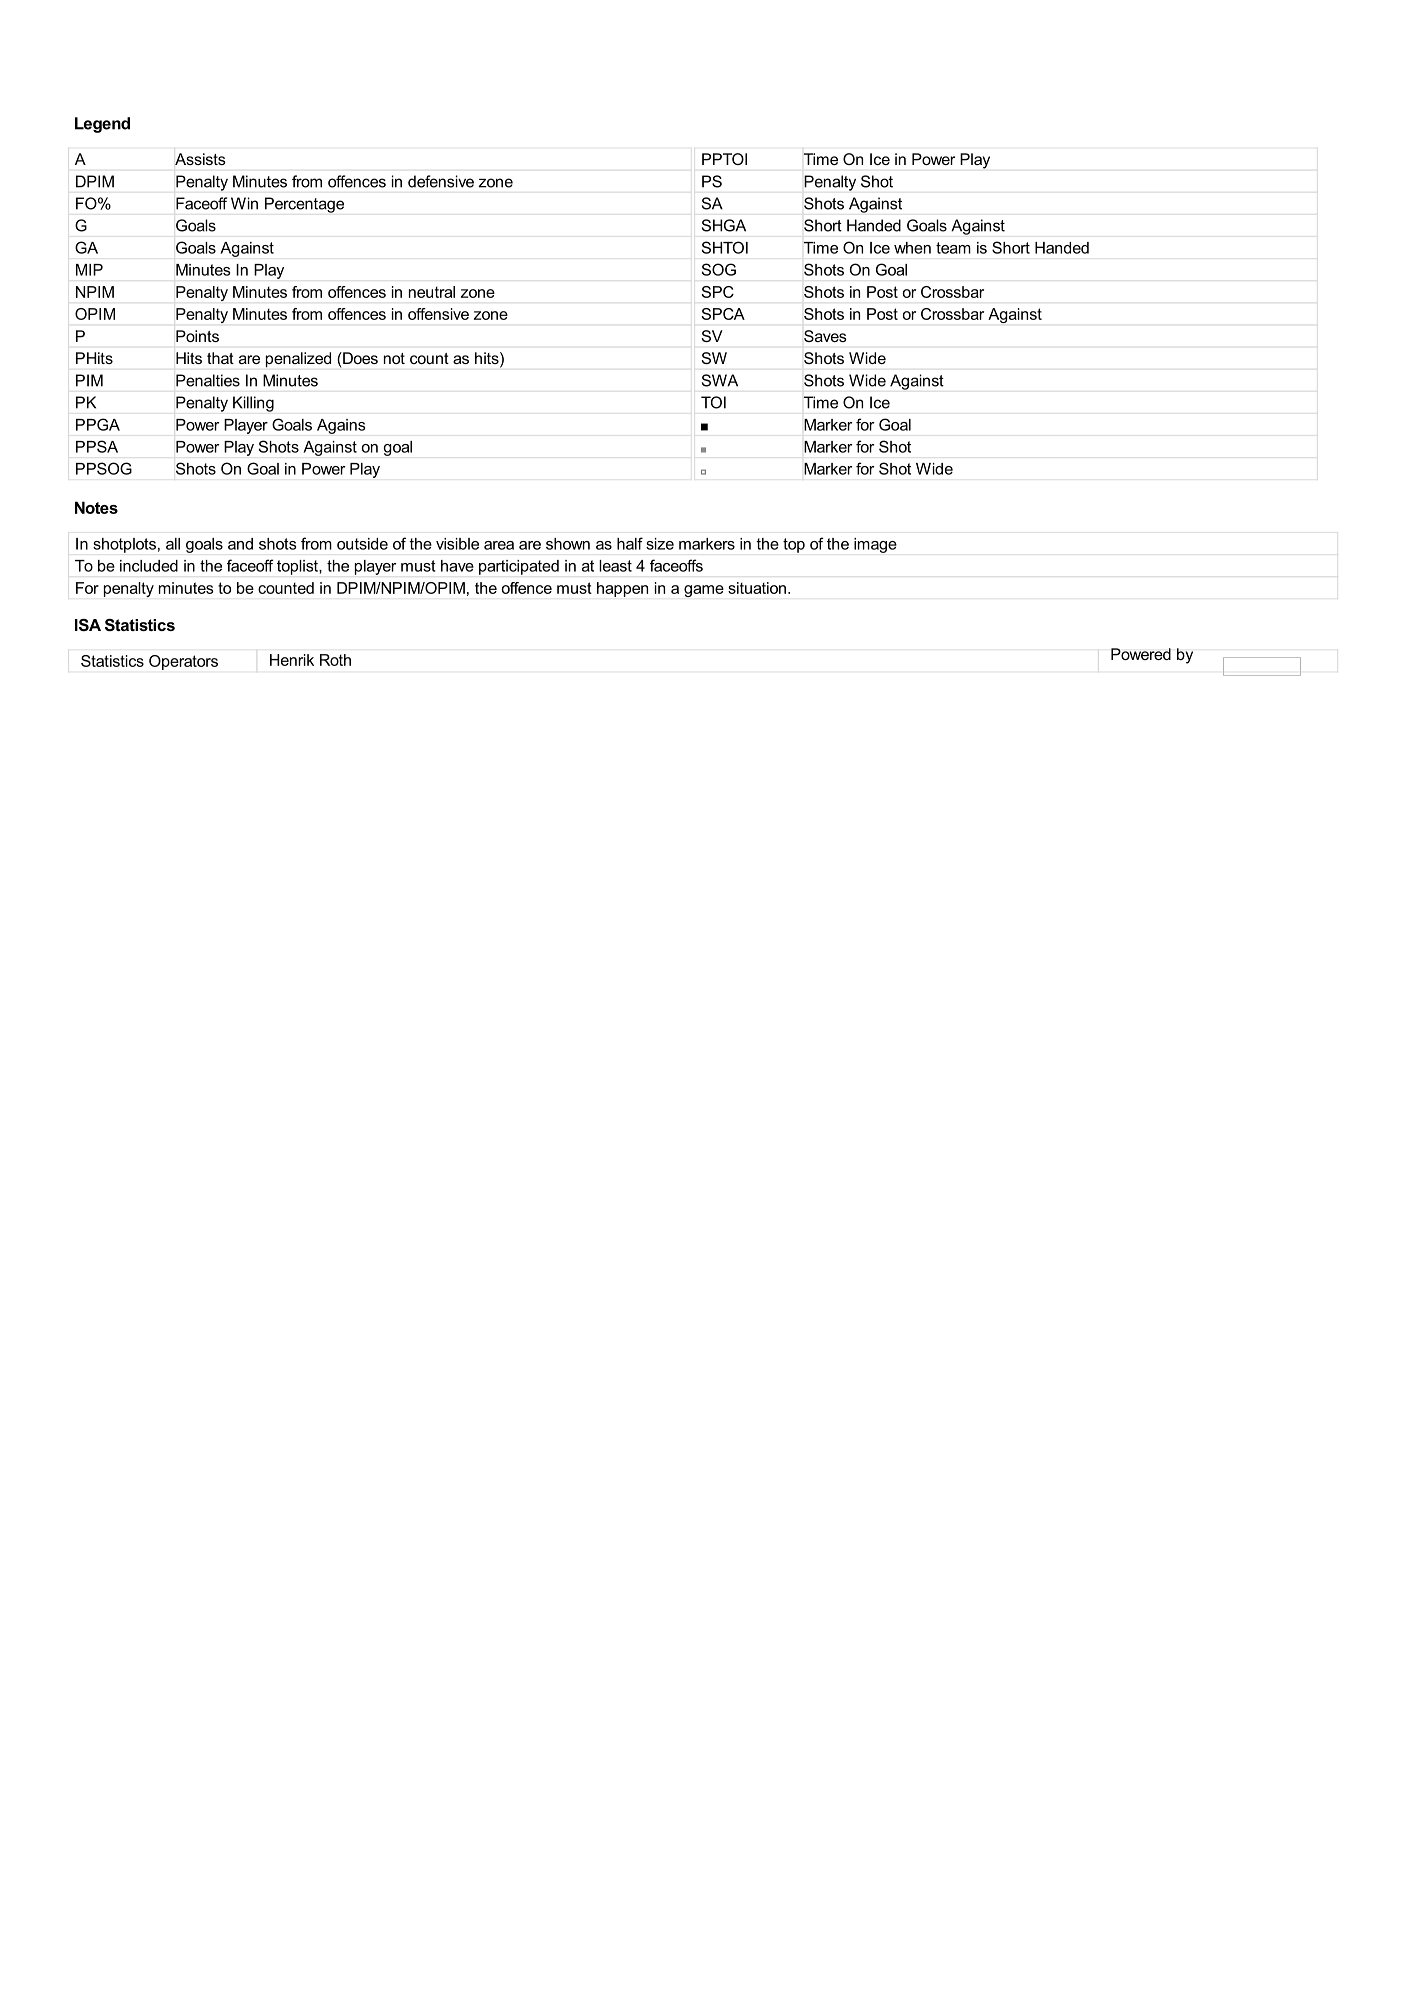 The width and height of the image is (1407, 1991). Describe the element at coordinates (825, 336) in the image. I see `Saves` at that location.
